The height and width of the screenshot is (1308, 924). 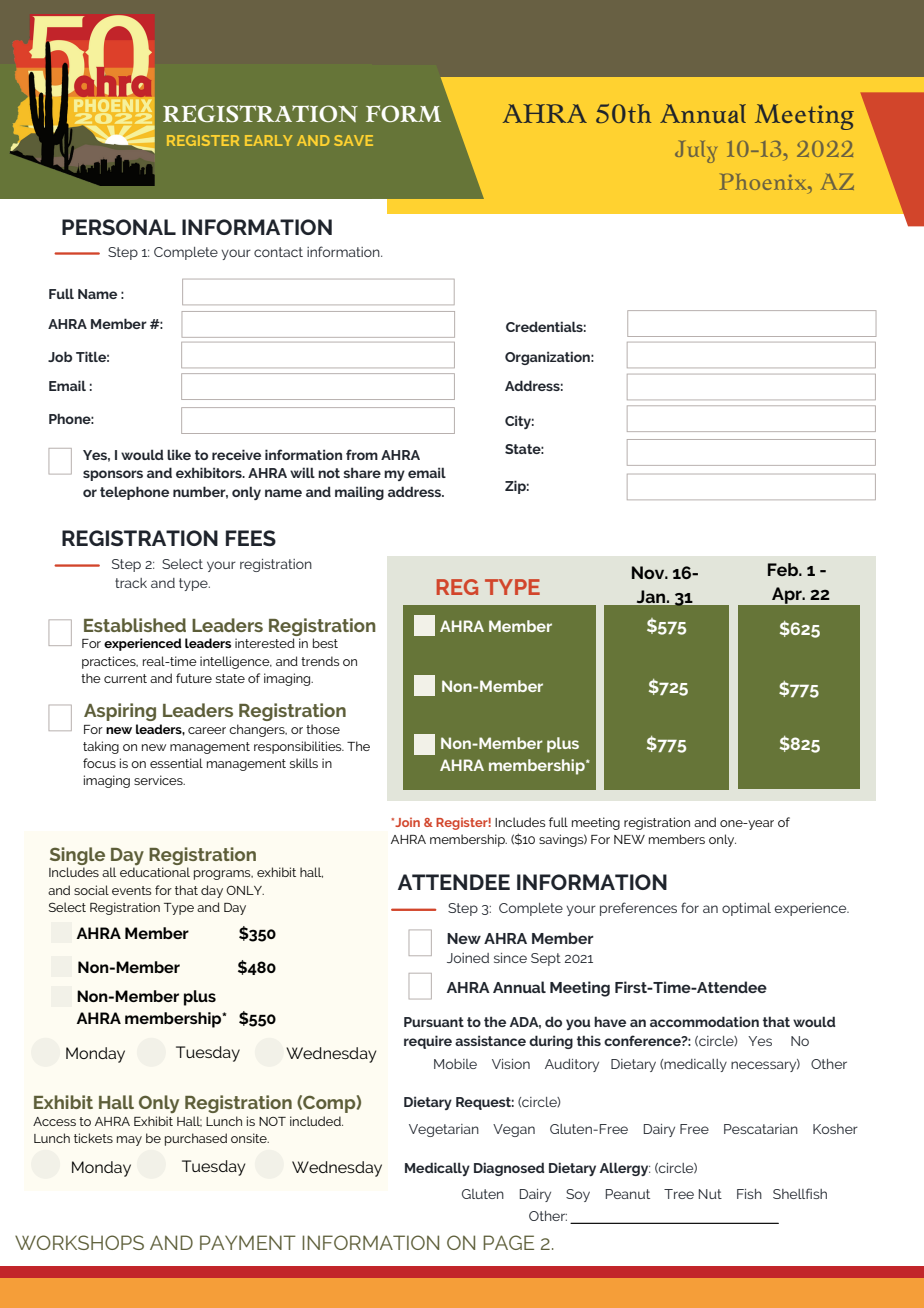 What do you see at coordinates (155, 872) in the screenshot?
I see `educational` at bounding box center [155, 872].
